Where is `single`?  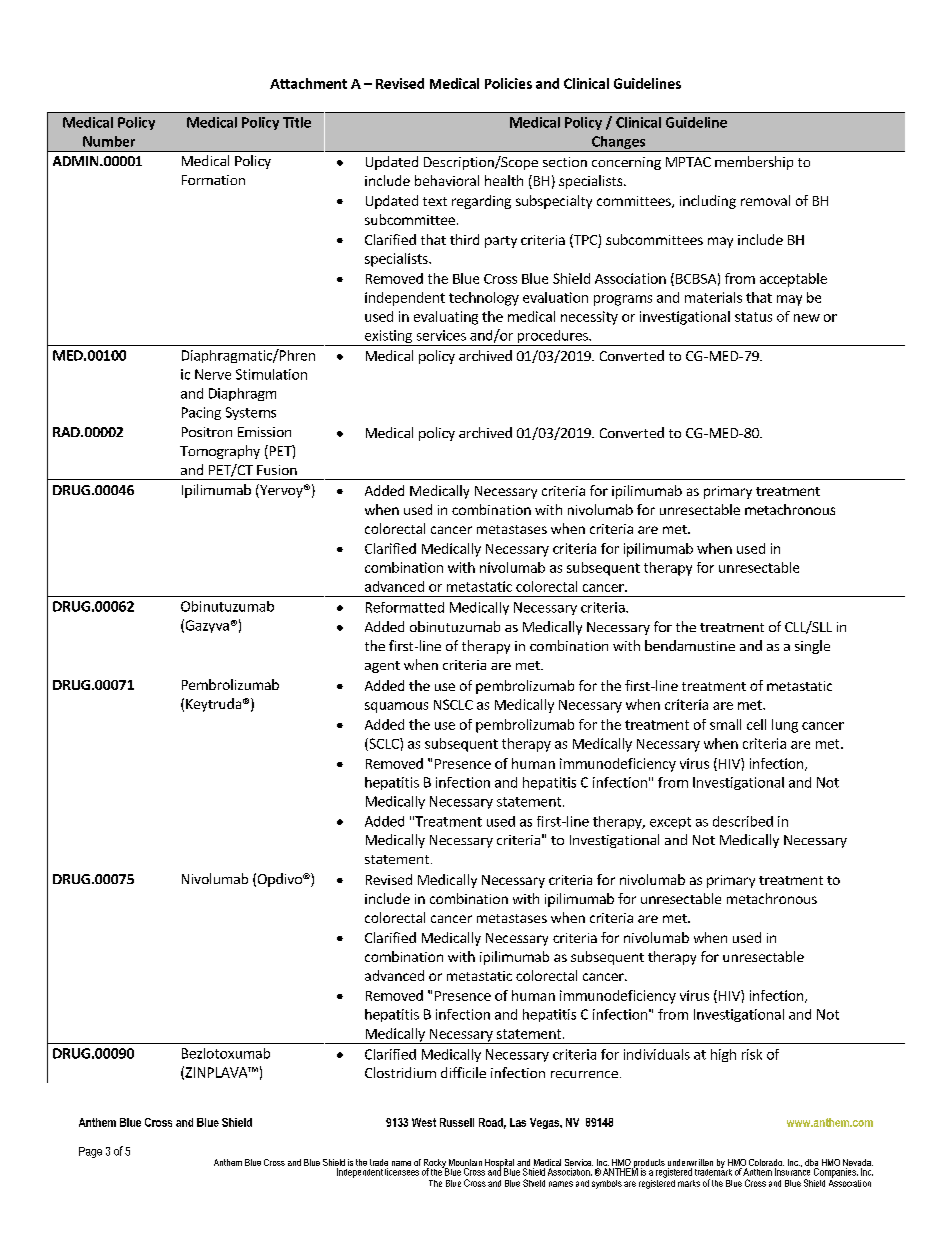 single is located at coordinates (812, 647).
